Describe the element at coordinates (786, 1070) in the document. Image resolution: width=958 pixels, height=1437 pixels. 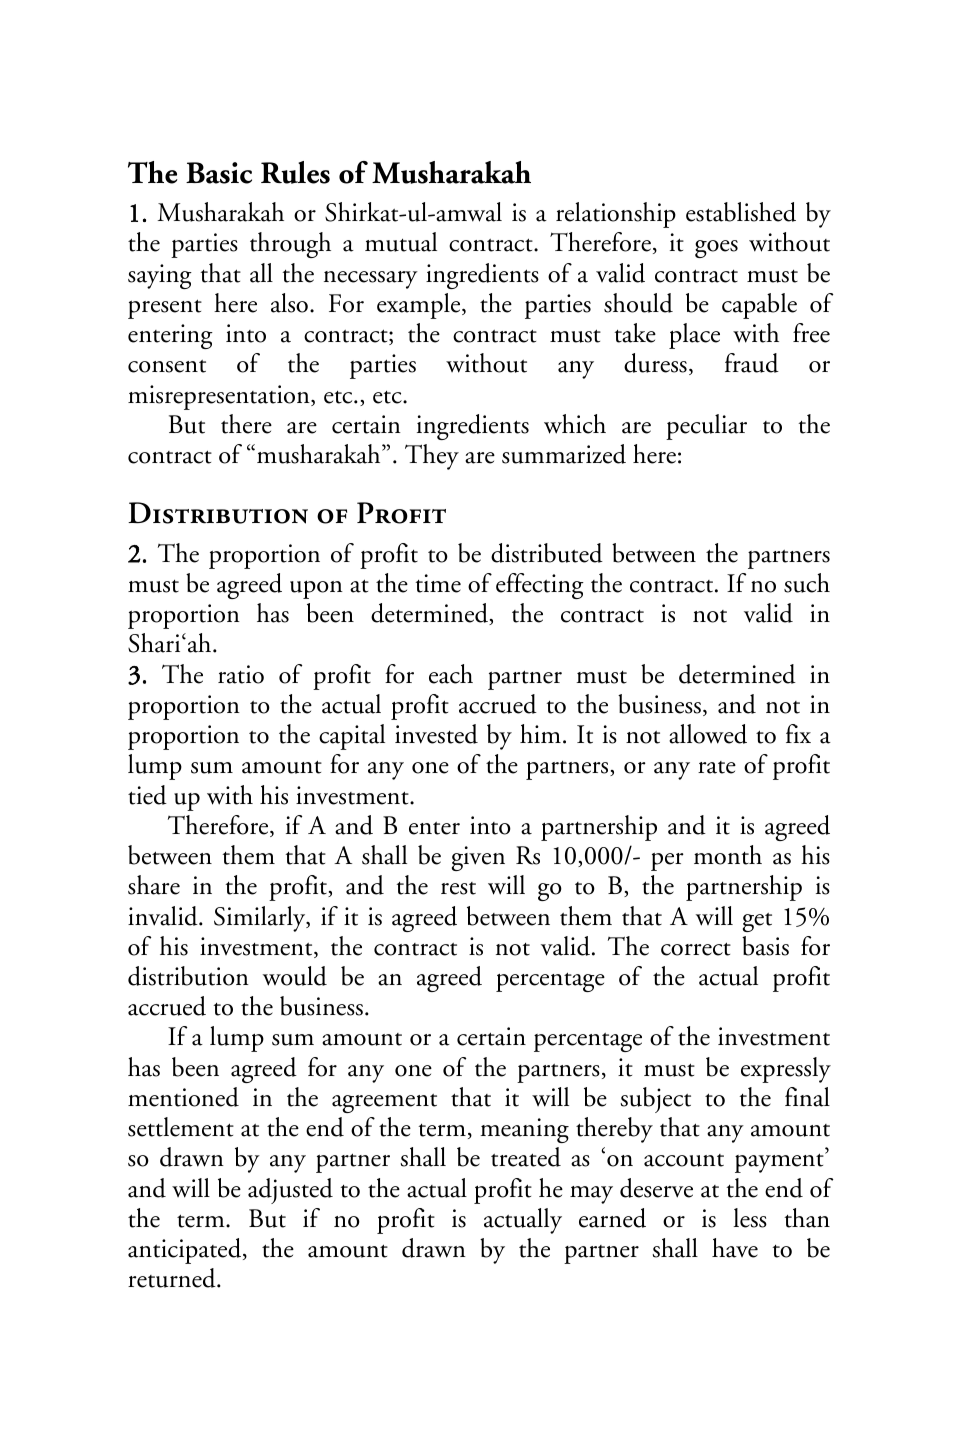
I see `expressly` at that location.
